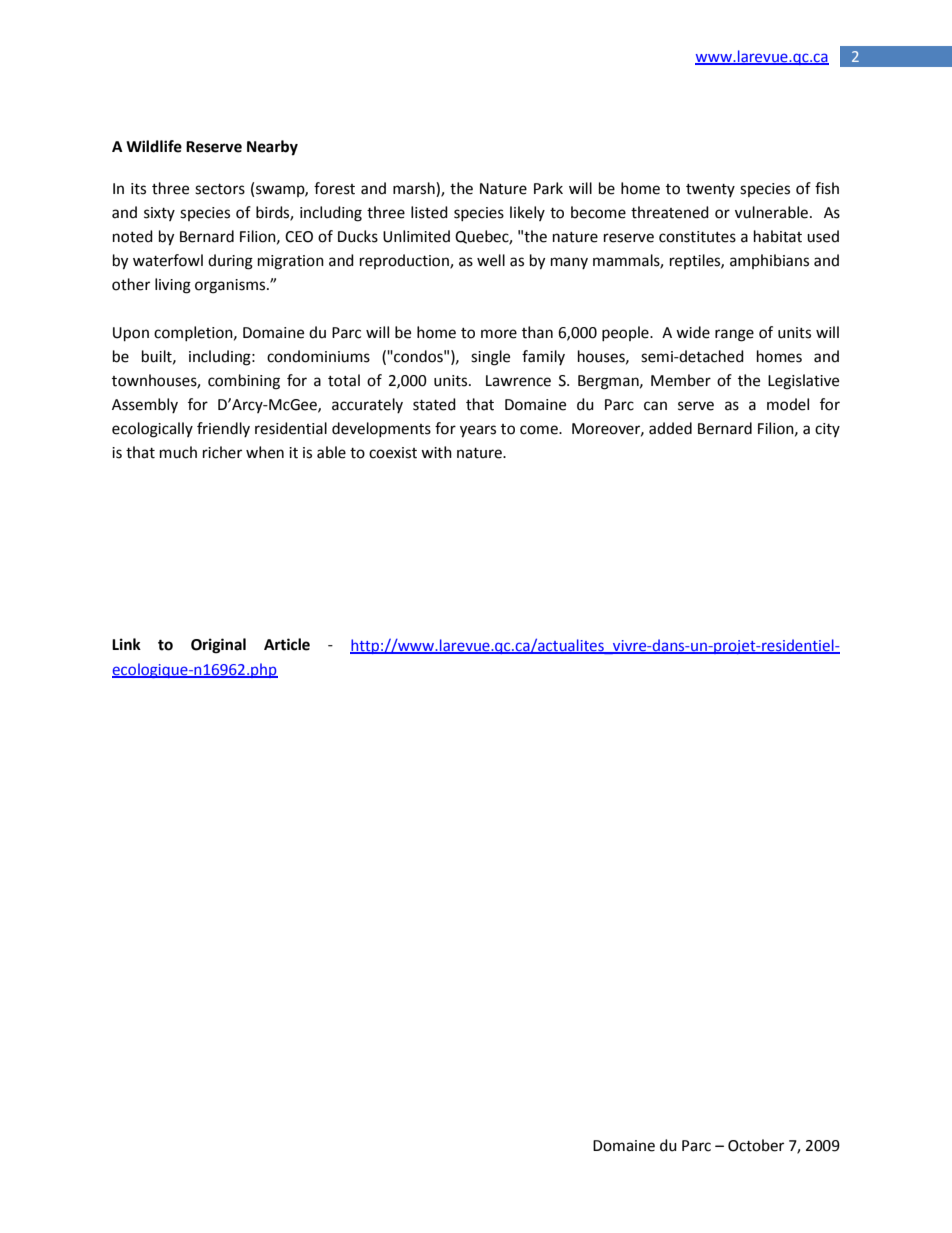 Image resolution: width=952 pixels, height=1233 pixels. What do you see at coordinates (415, 188) in the screenshot?
I see `marsh` at bounding box center [415, 188].
